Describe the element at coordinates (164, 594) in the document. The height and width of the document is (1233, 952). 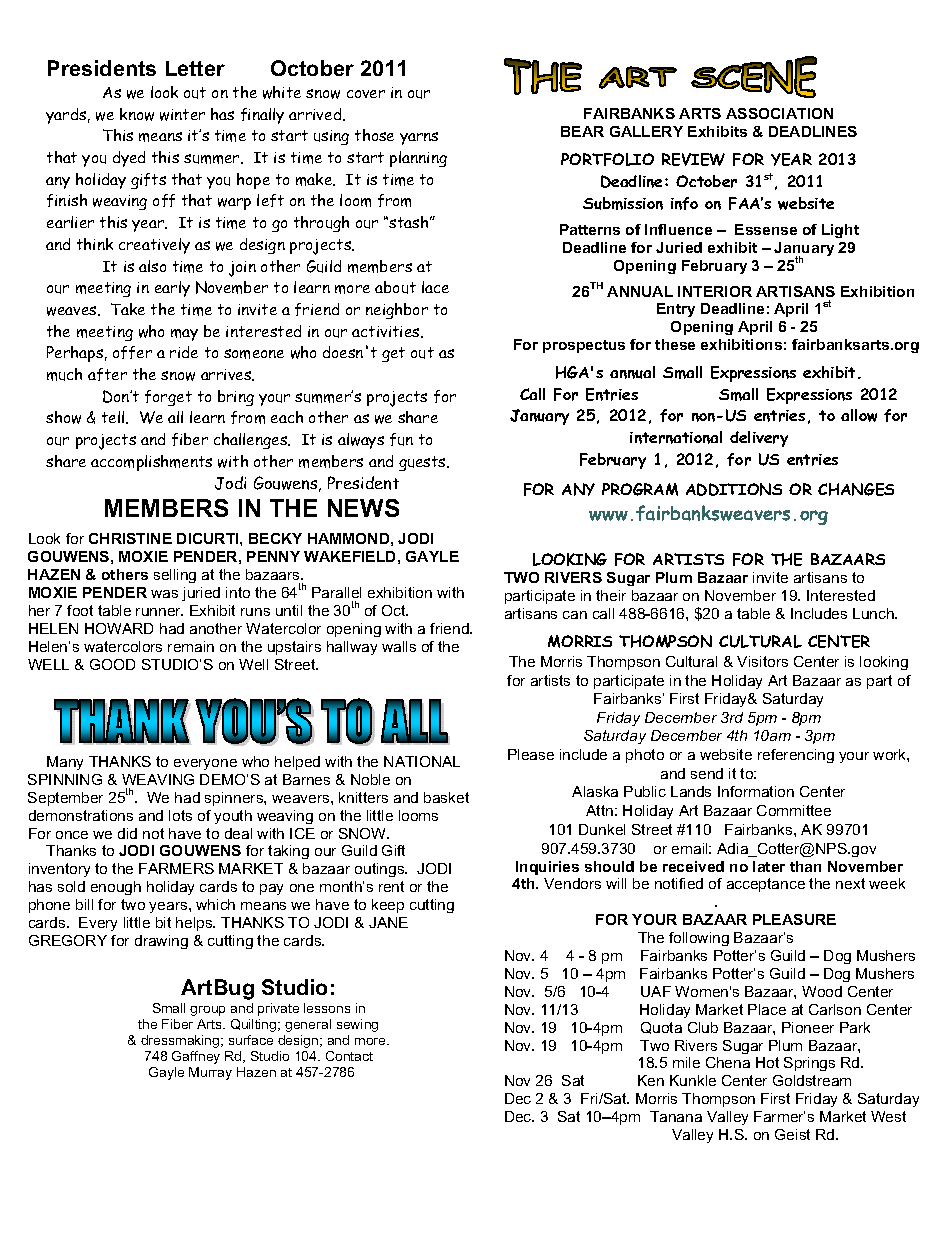
I see `was` at that location.
